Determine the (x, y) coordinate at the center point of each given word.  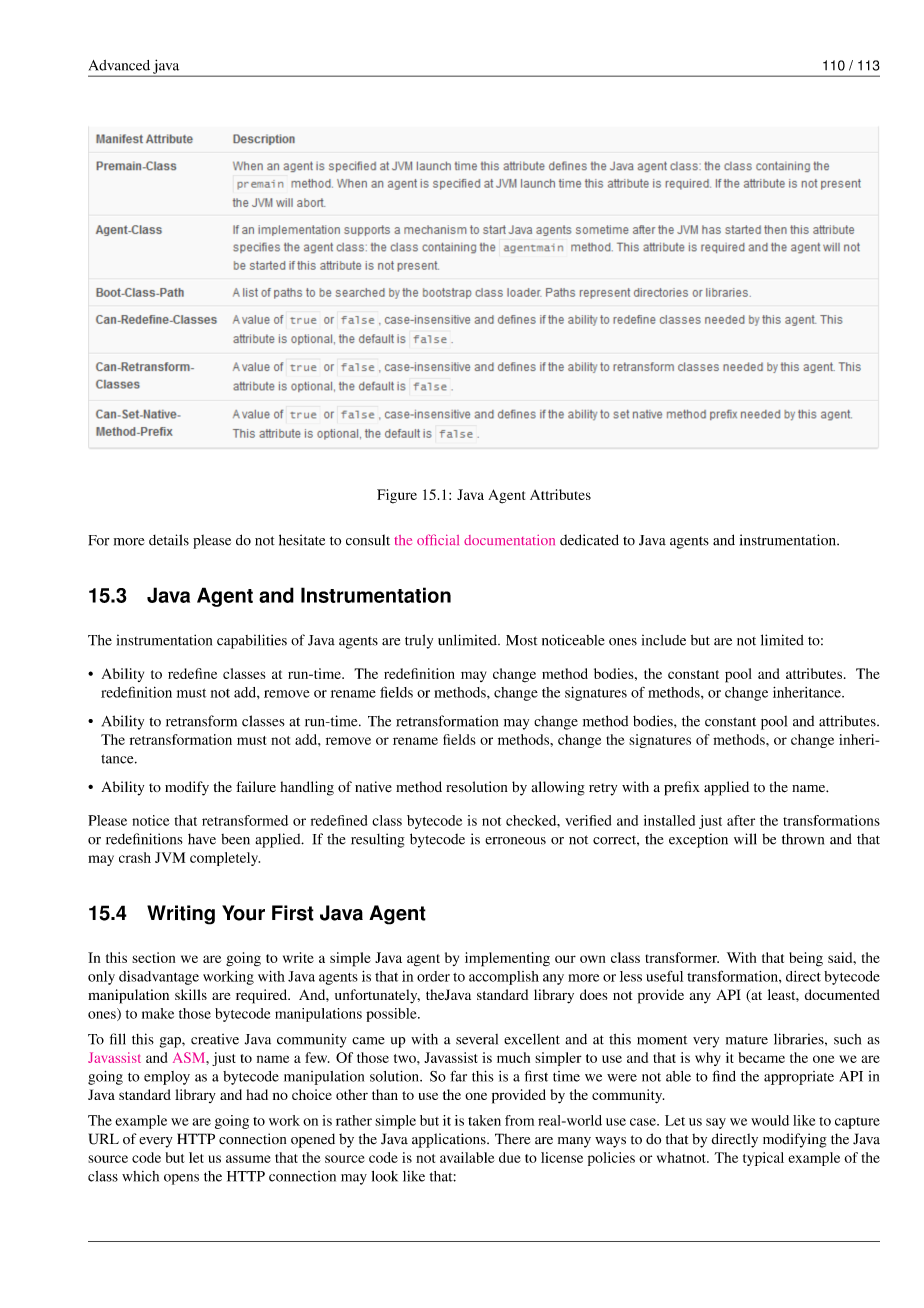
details (169, 540)
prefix (682, 788)
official (438, 539)
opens (181, 1179)
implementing (507, 959)
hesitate (302, 540)
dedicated (589, 540)
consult (368, 540)
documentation (509, 540)
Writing (181, 915)
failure (256, 786)
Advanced (119, 65)
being (806, 959)
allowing (558, 788)
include (664, 640)
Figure (397, 496)
